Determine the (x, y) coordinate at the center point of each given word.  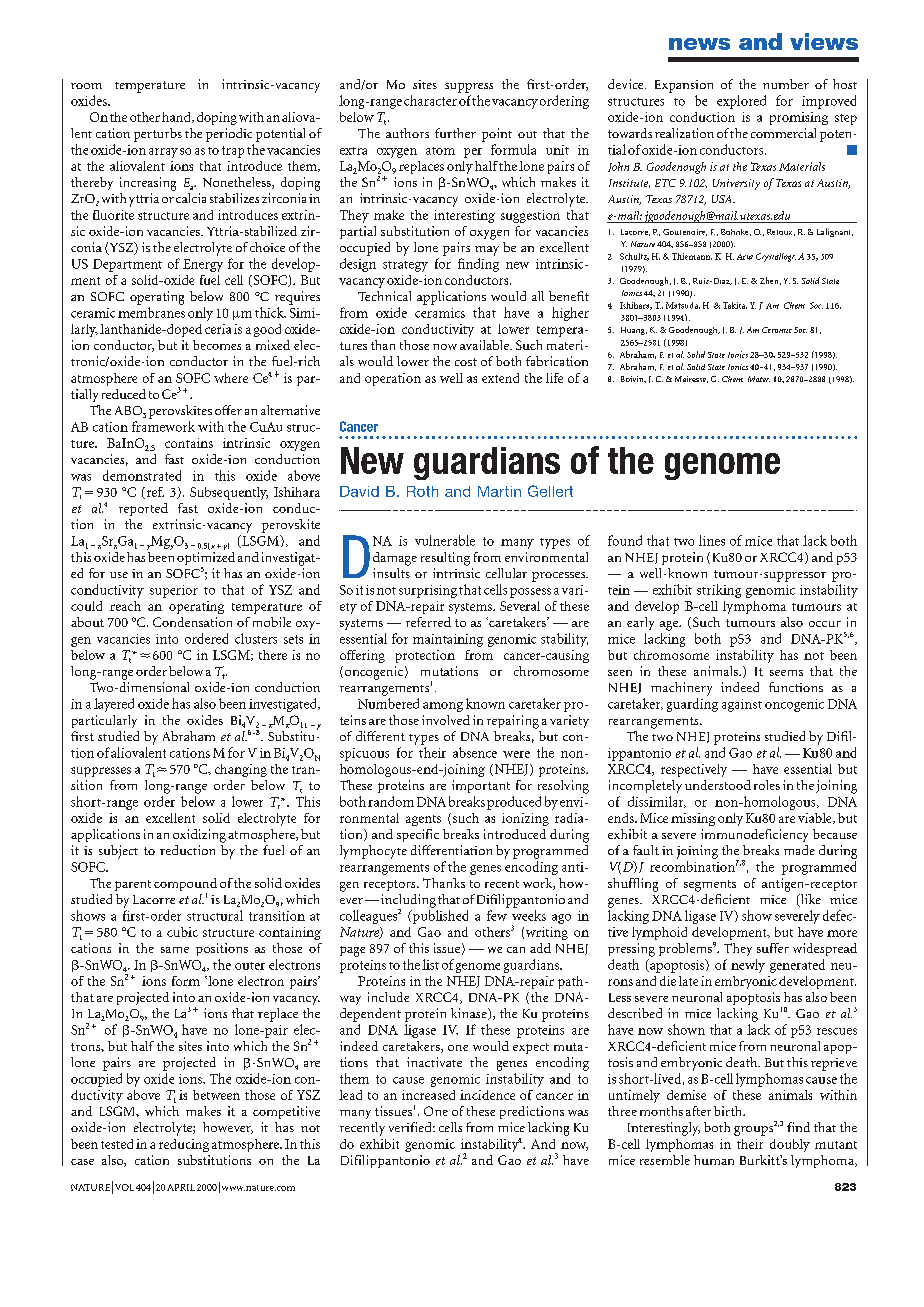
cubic (182, 932)
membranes (151, 312)
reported (143, 509)
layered (114, 705)
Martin (499, 491)
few (497, 915)
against (742, 705)
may (487, 251)
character (430, 100)
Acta (745, 257)
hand (177, 117)
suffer (773, 948)
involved (446, 720)
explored (741, 102)
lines (712, 540)
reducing (184, 1145)
